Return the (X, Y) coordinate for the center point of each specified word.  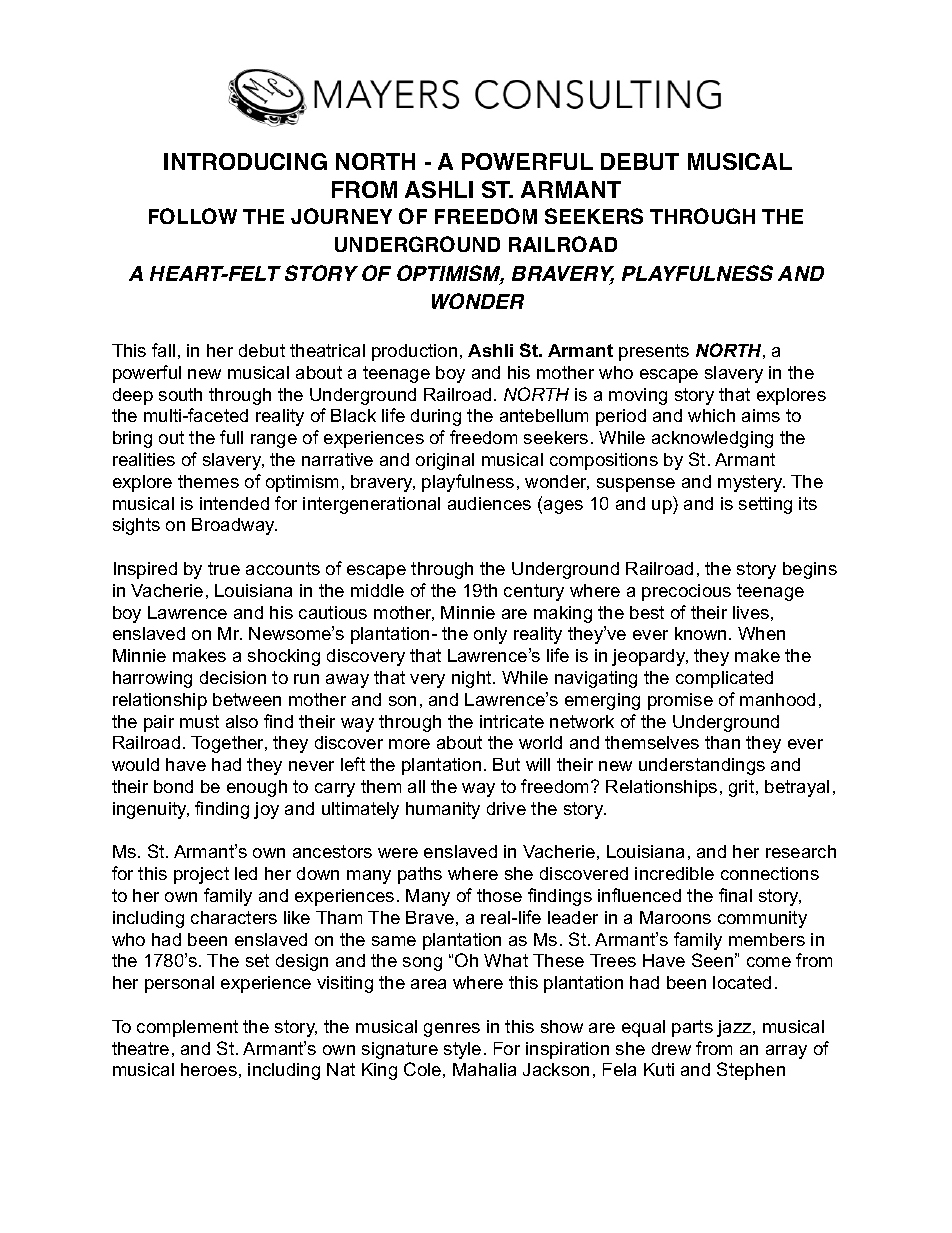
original (445, 461)
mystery (751, 483)
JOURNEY (341, 216)
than (722, 742)
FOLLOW (193, 216)
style (462, 1050)
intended (234, 503)
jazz (735, 1028)
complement (187, 1028)
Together (229, 744)
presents (654, 352)
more (409, 744)
